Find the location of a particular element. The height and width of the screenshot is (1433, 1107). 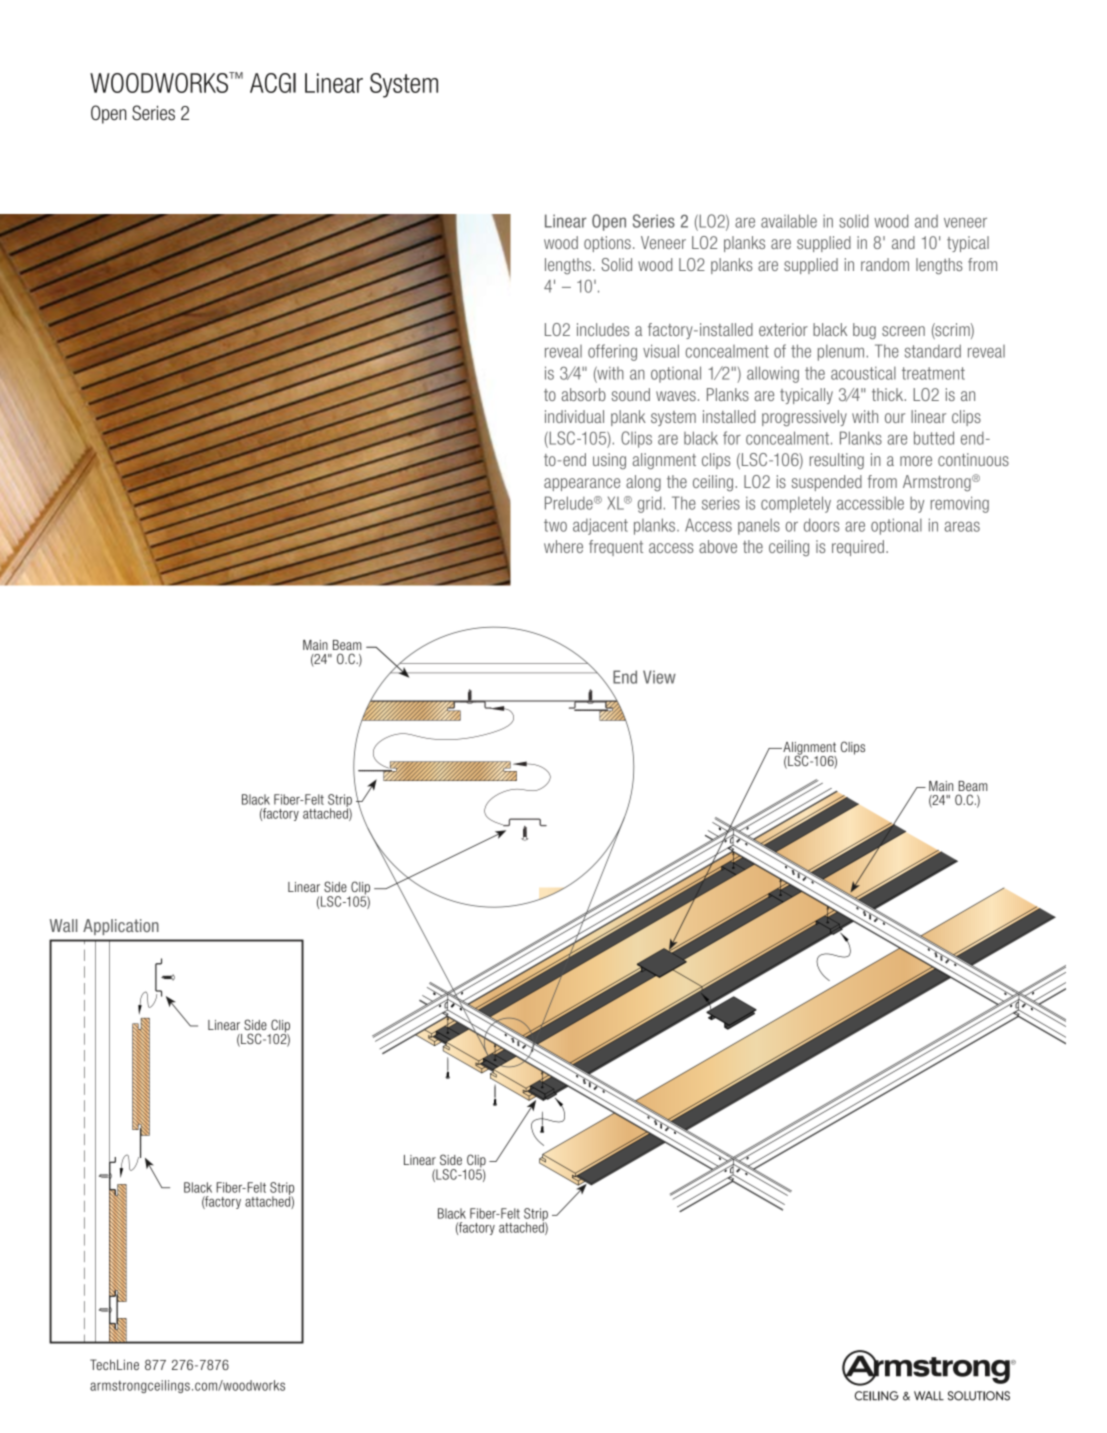

Wall is located at coordinates (63, 925).
